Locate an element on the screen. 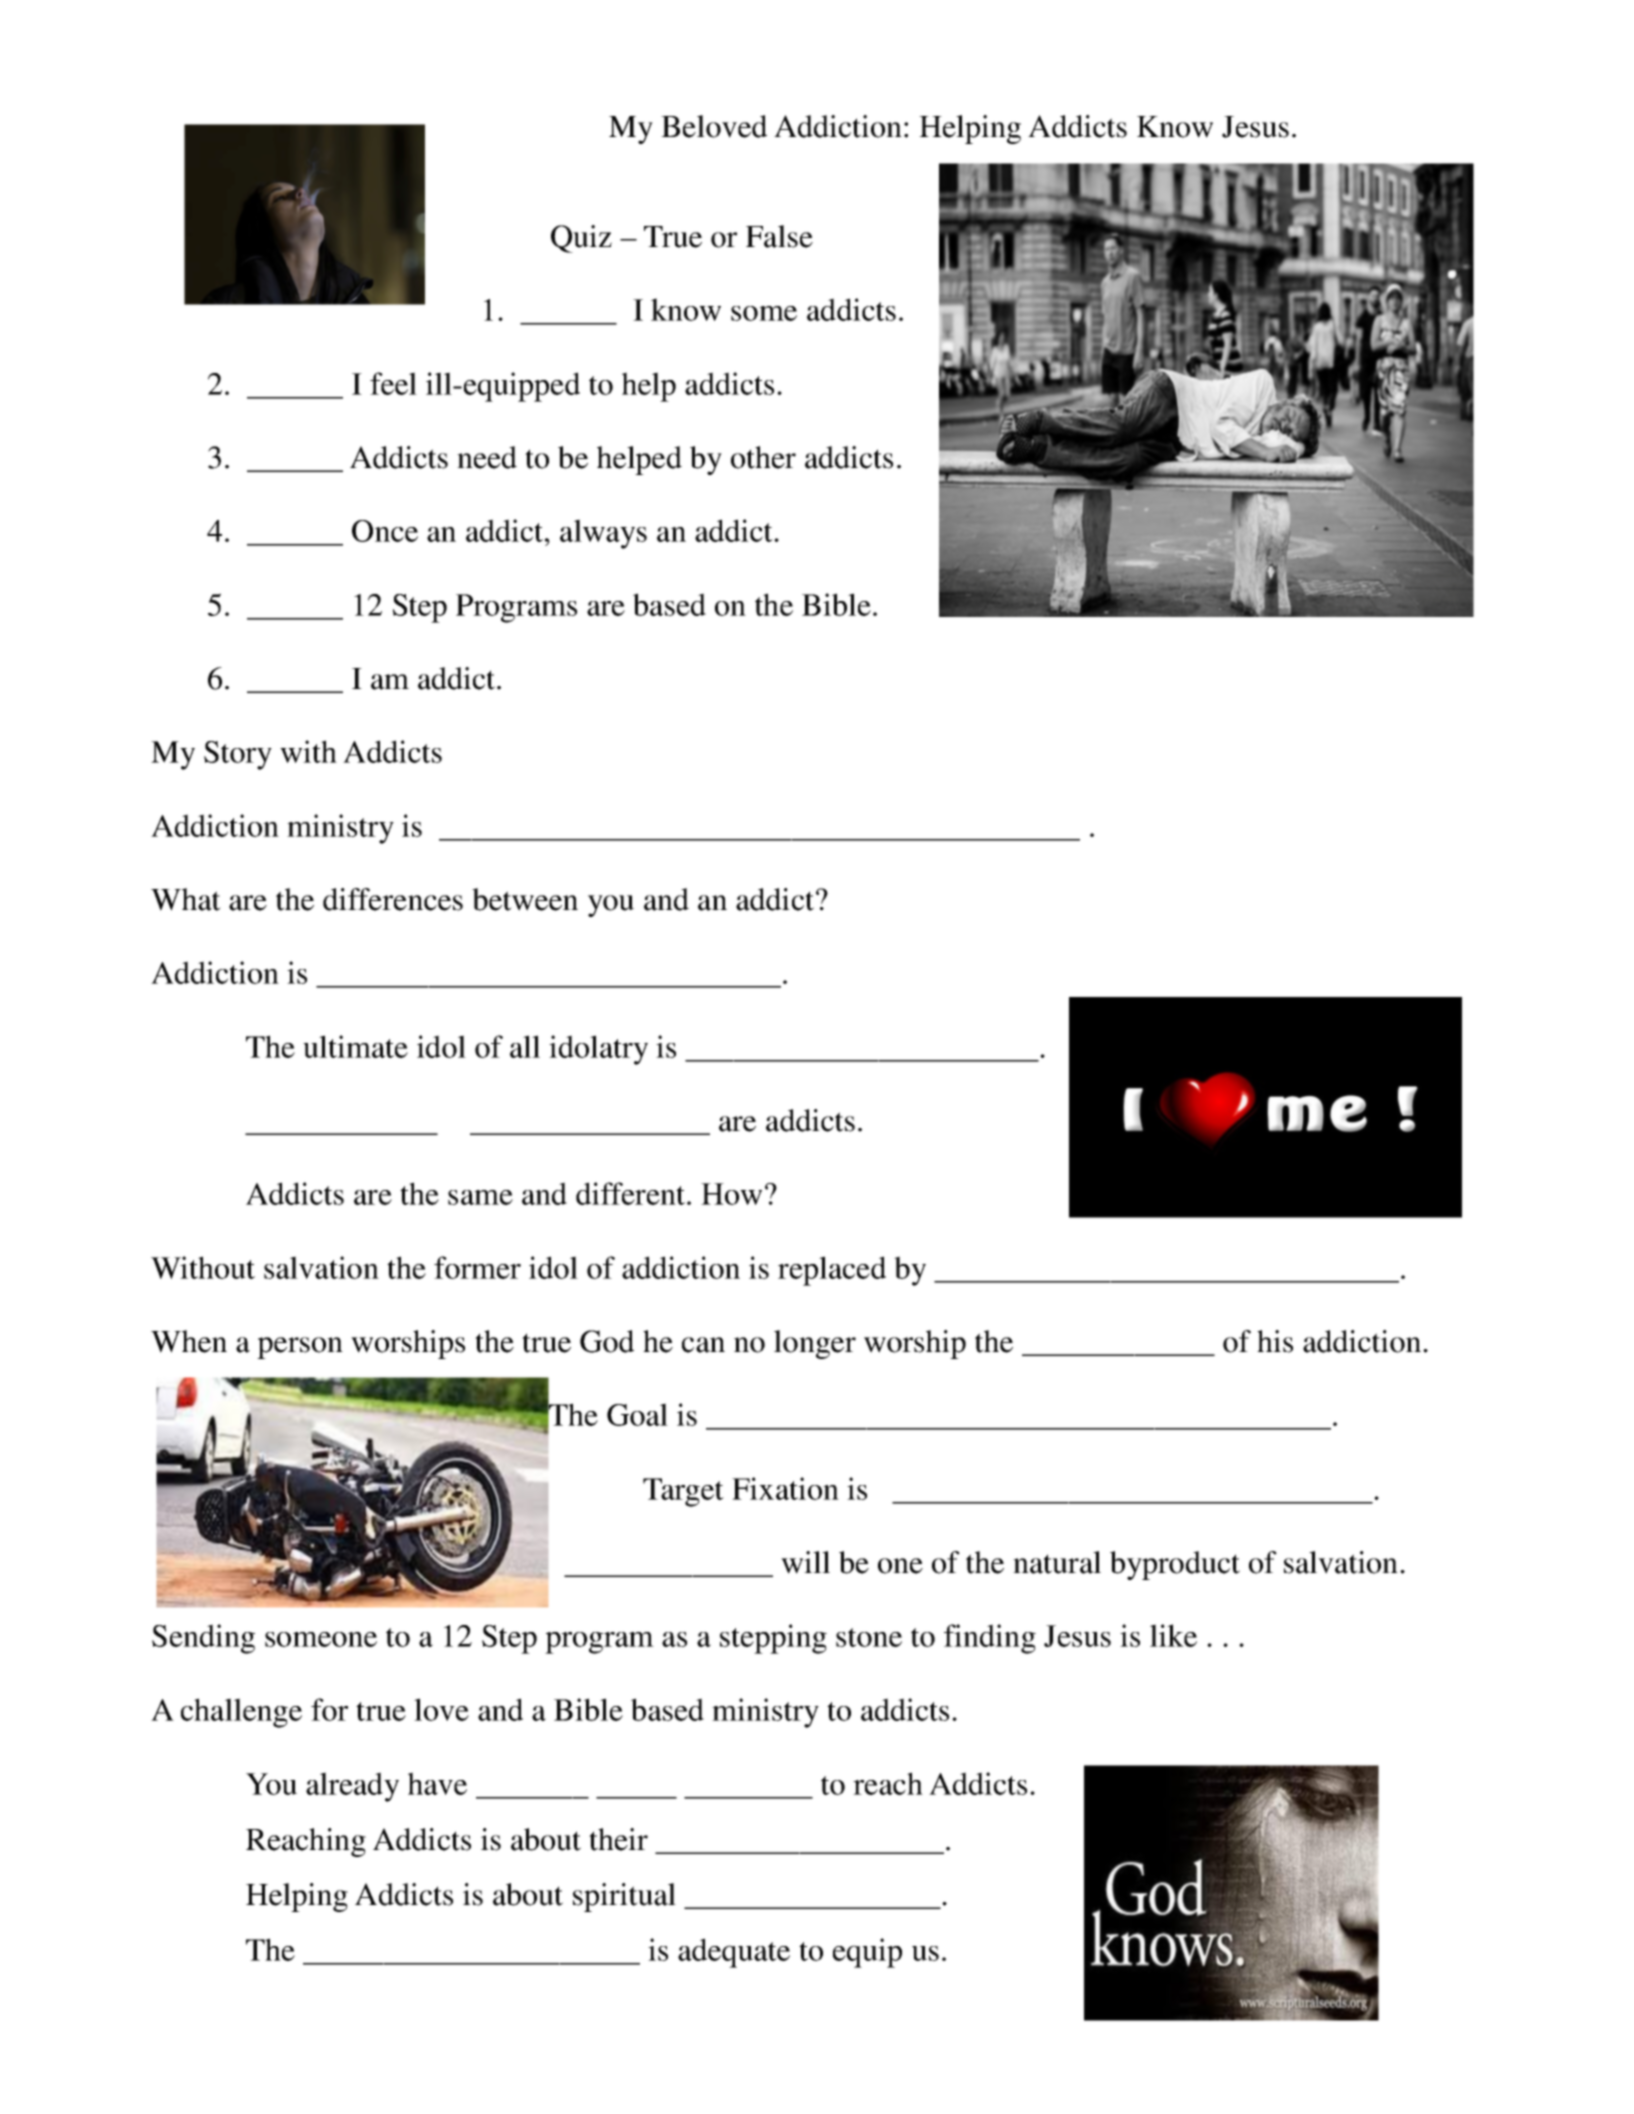 The height and width of the screenshot is (2114, 1634). byproduct is located at coordinates (1175, 1565).
